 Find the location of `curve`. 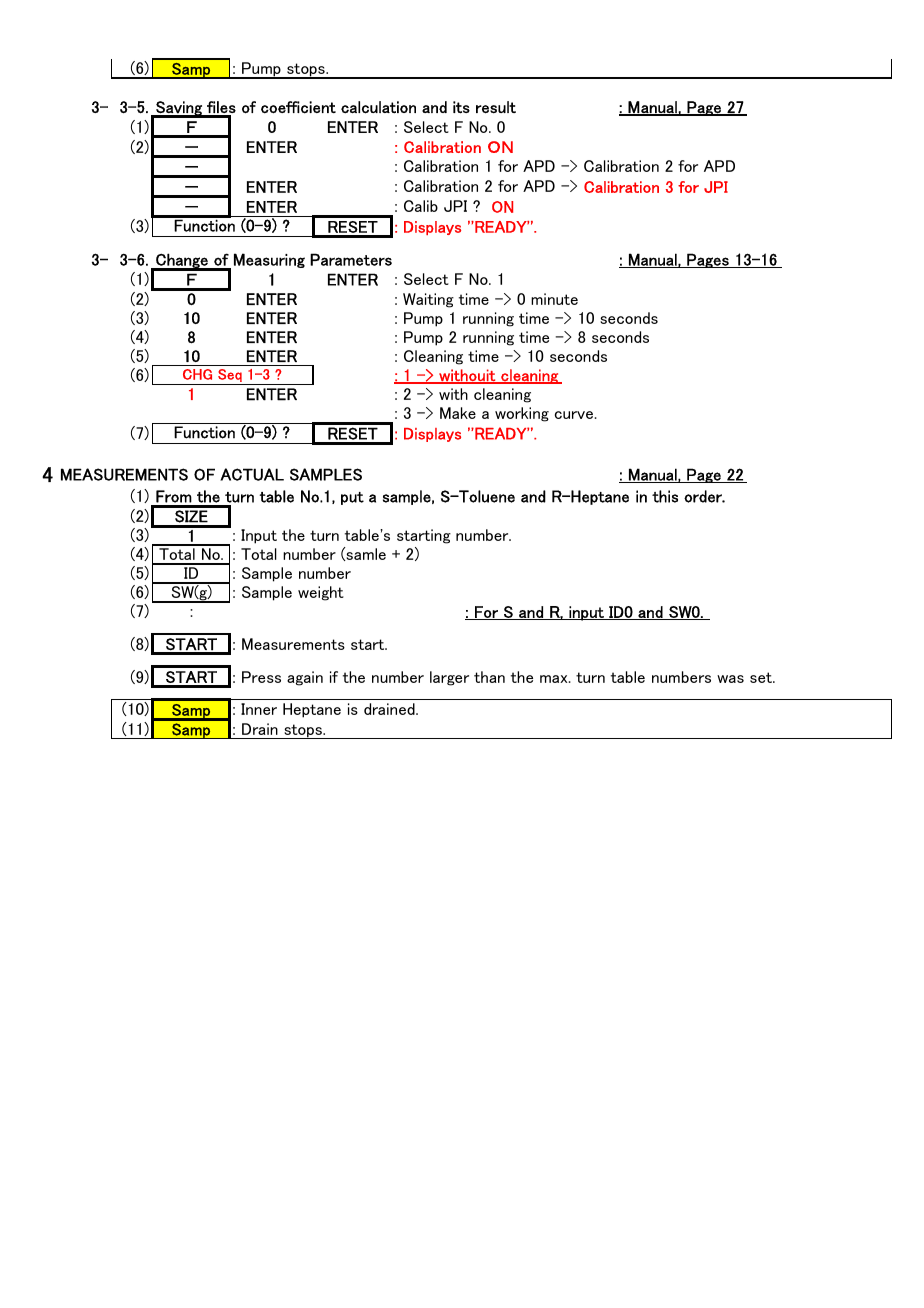

curve is located at coordinates (574, 415).
